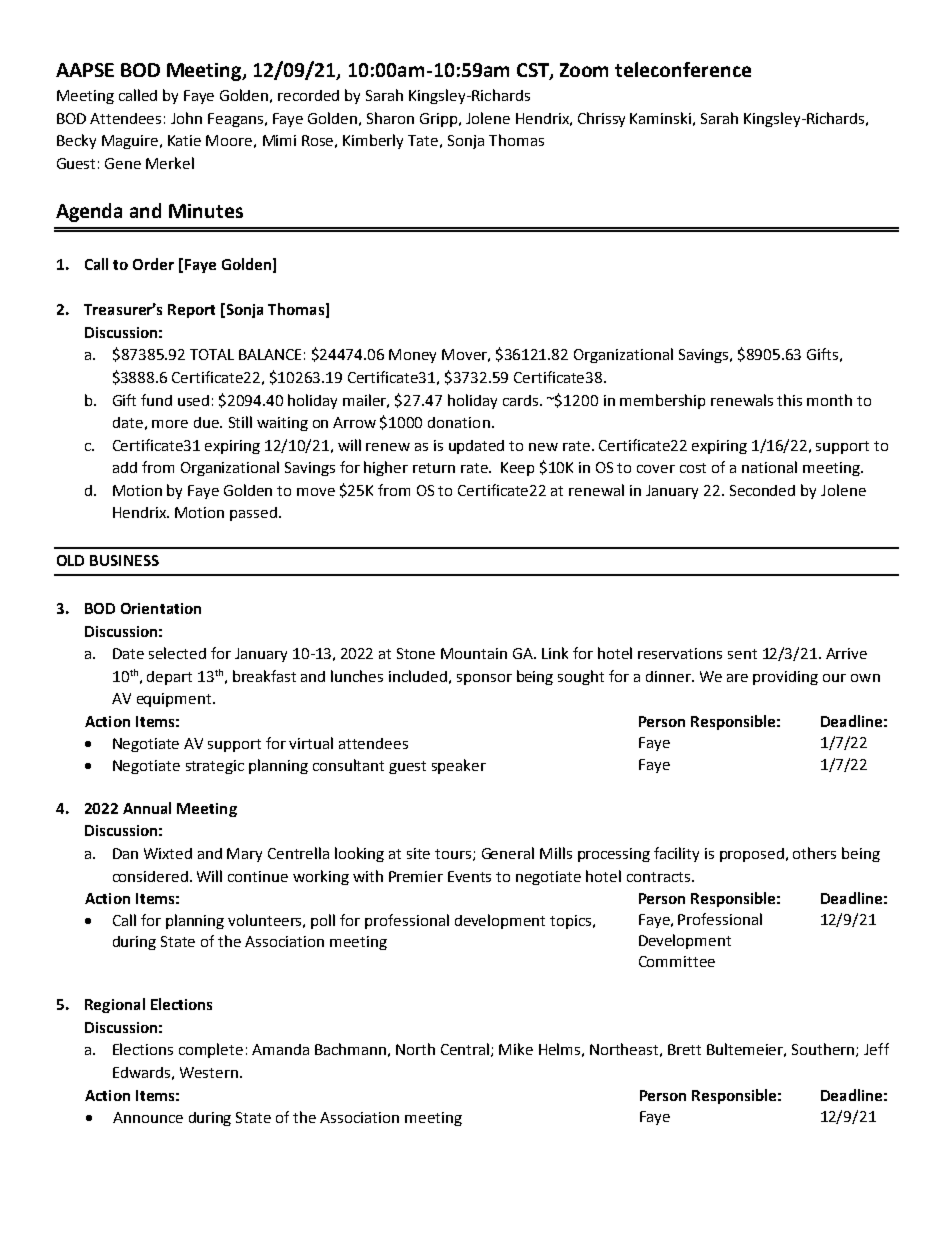 The image size is (952, 1233). Describe the element at coordinates (742, 654) in the page. I see `sent` at that location.
